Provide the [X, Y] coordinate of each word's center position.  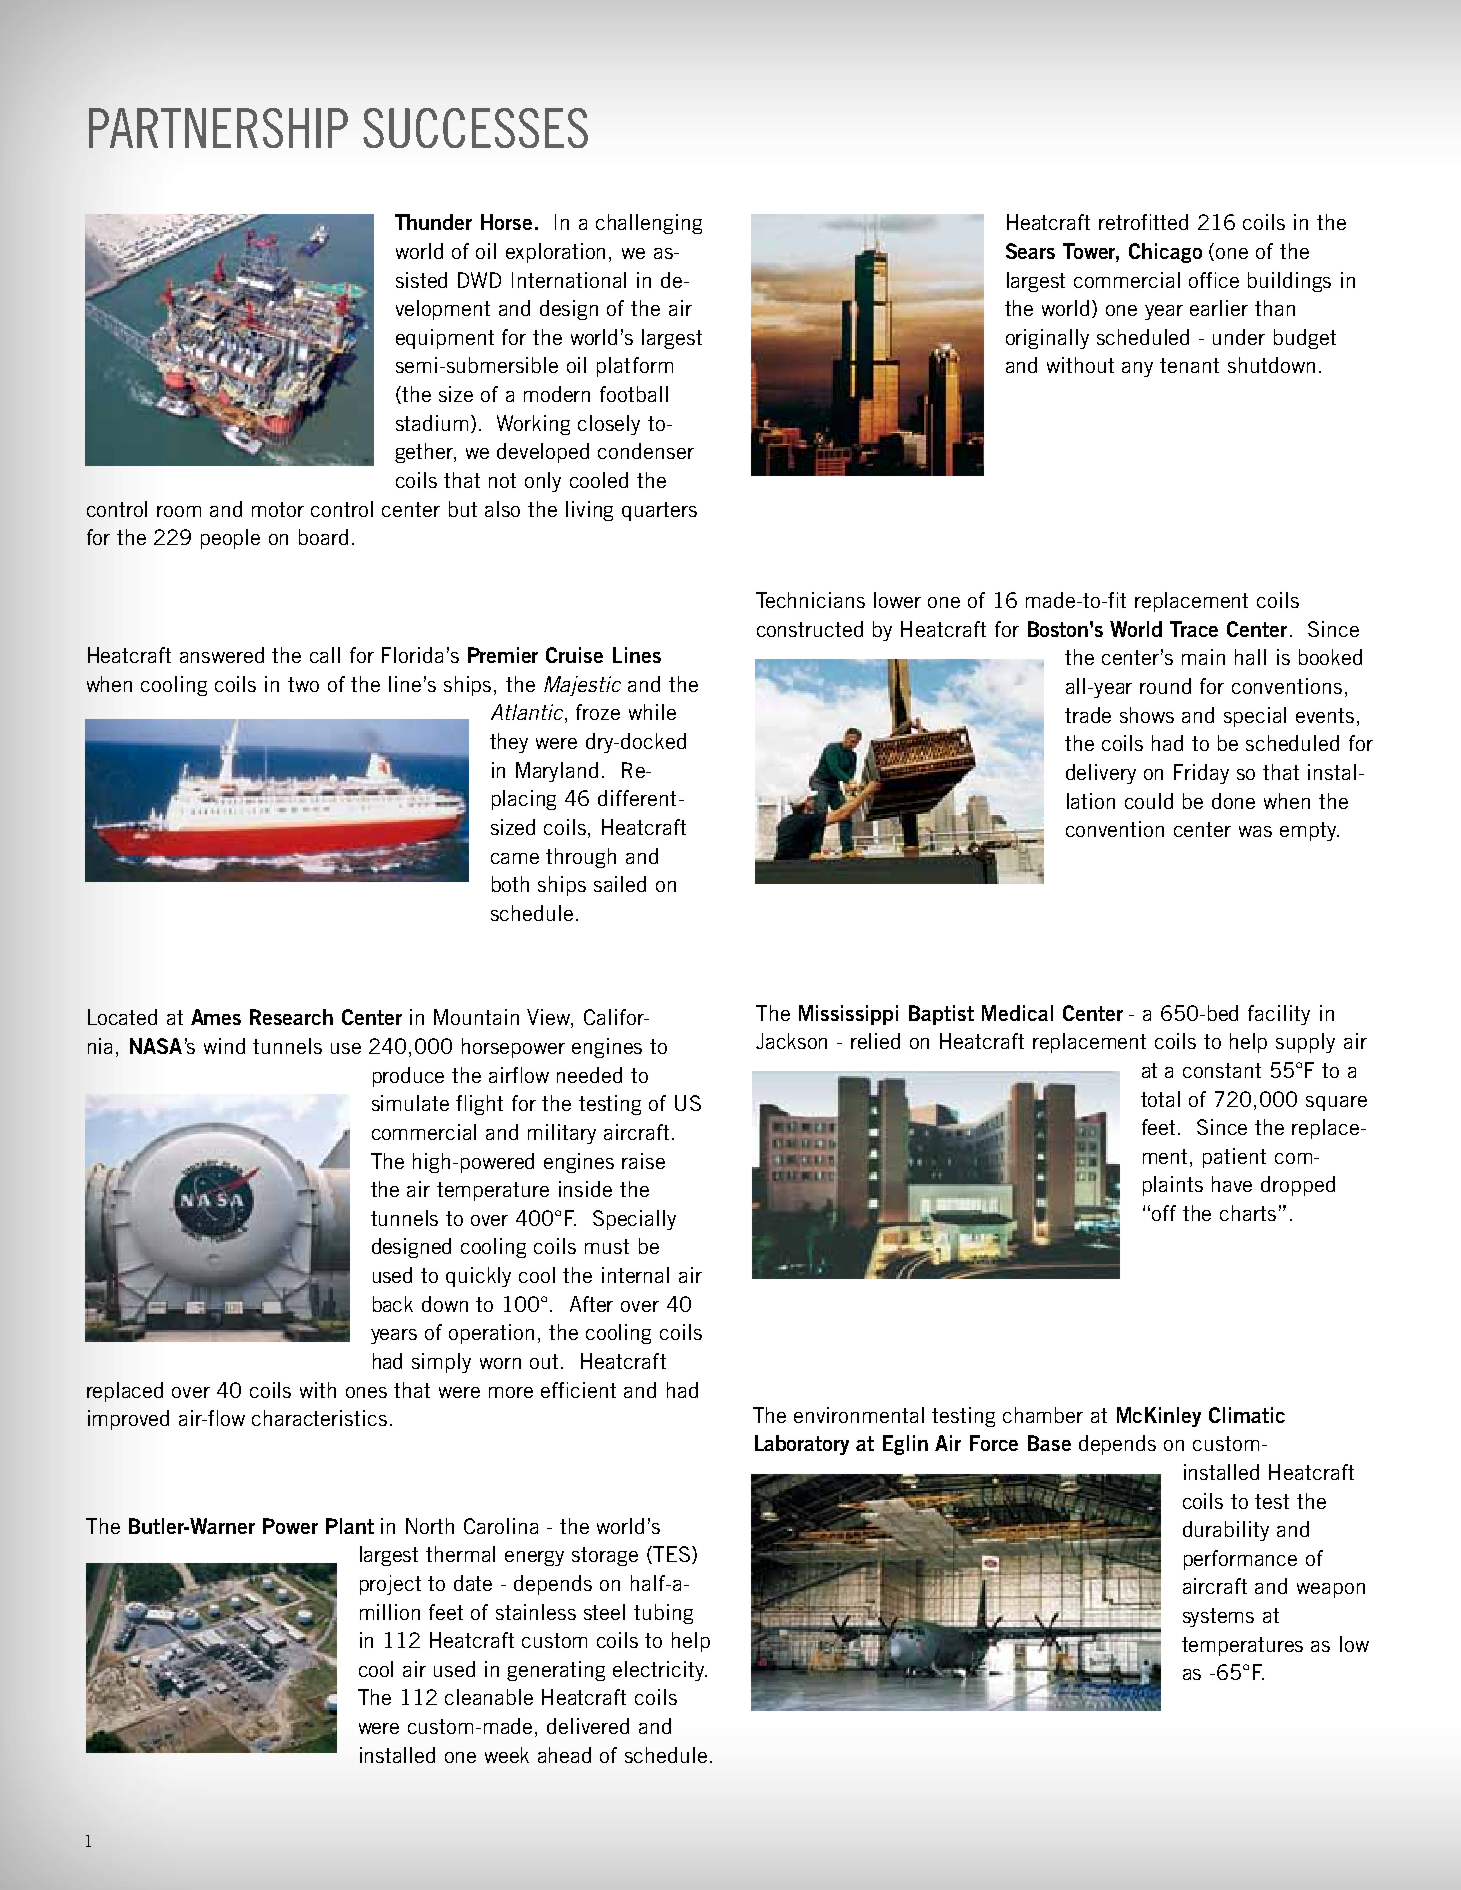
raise [643, 1161]
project [390, 1585]
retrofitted [1143, 222]
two [303, 684]
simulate [410, 1103]
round [1165, 686]
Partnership [218, 128]
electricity [660, 1671]
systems [1218, 1617]
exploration [555, 253]
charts [1248, 1213]
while [652, 712]
